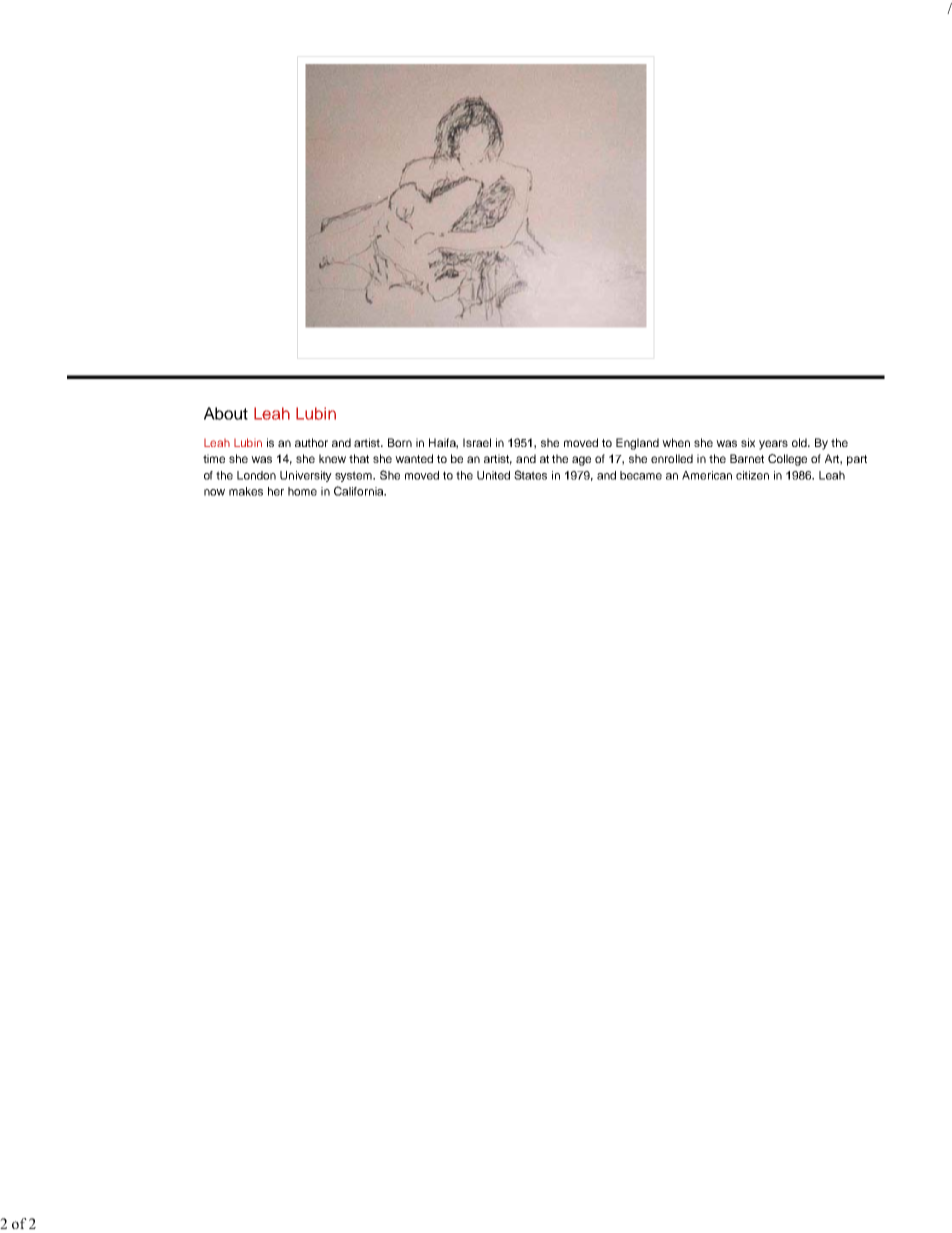  Describe the element at coordinates (226, 413) in the page. I see `About` at that location.
